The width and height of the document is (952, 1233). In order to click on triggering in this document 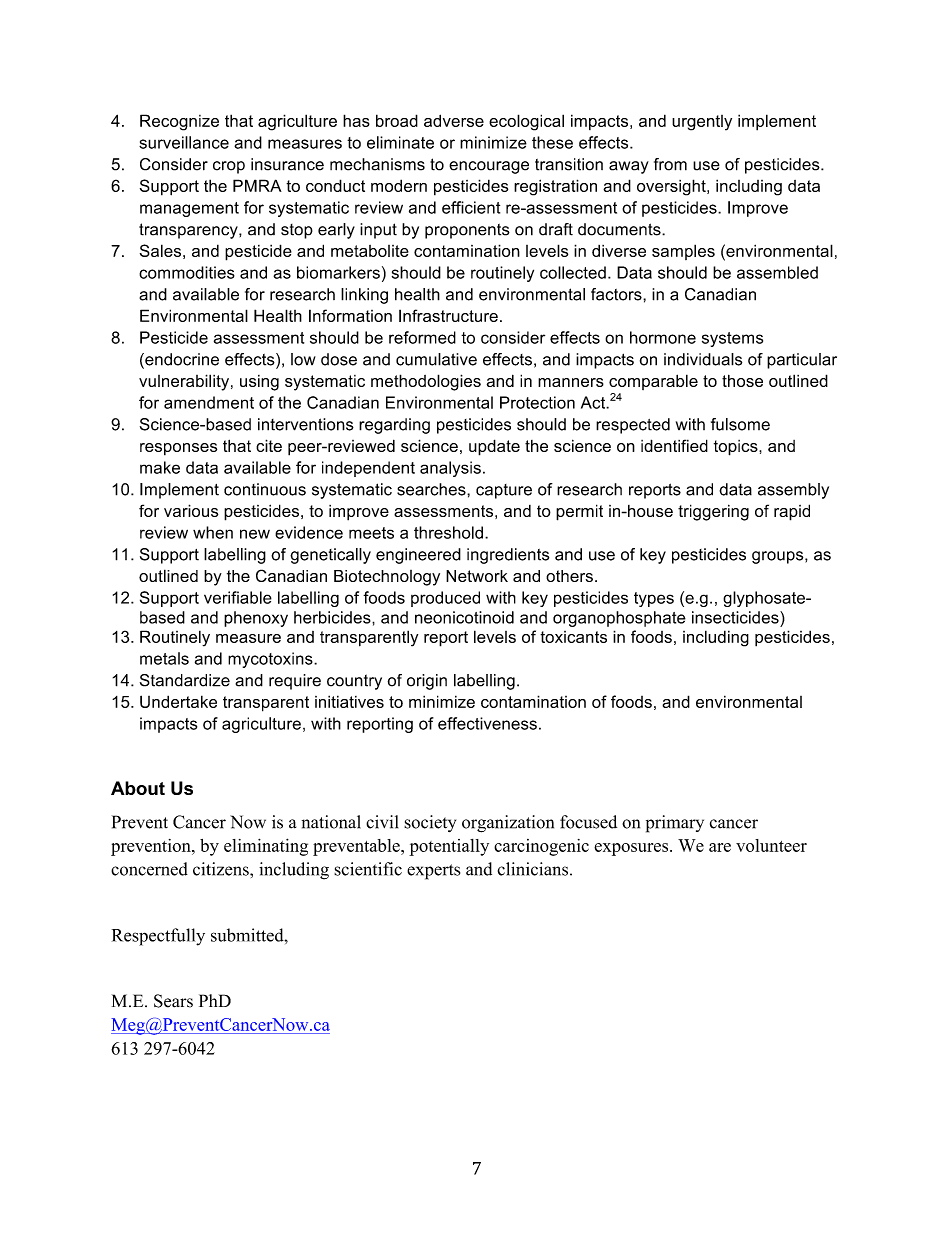, I will do `click(713, 512)`.
